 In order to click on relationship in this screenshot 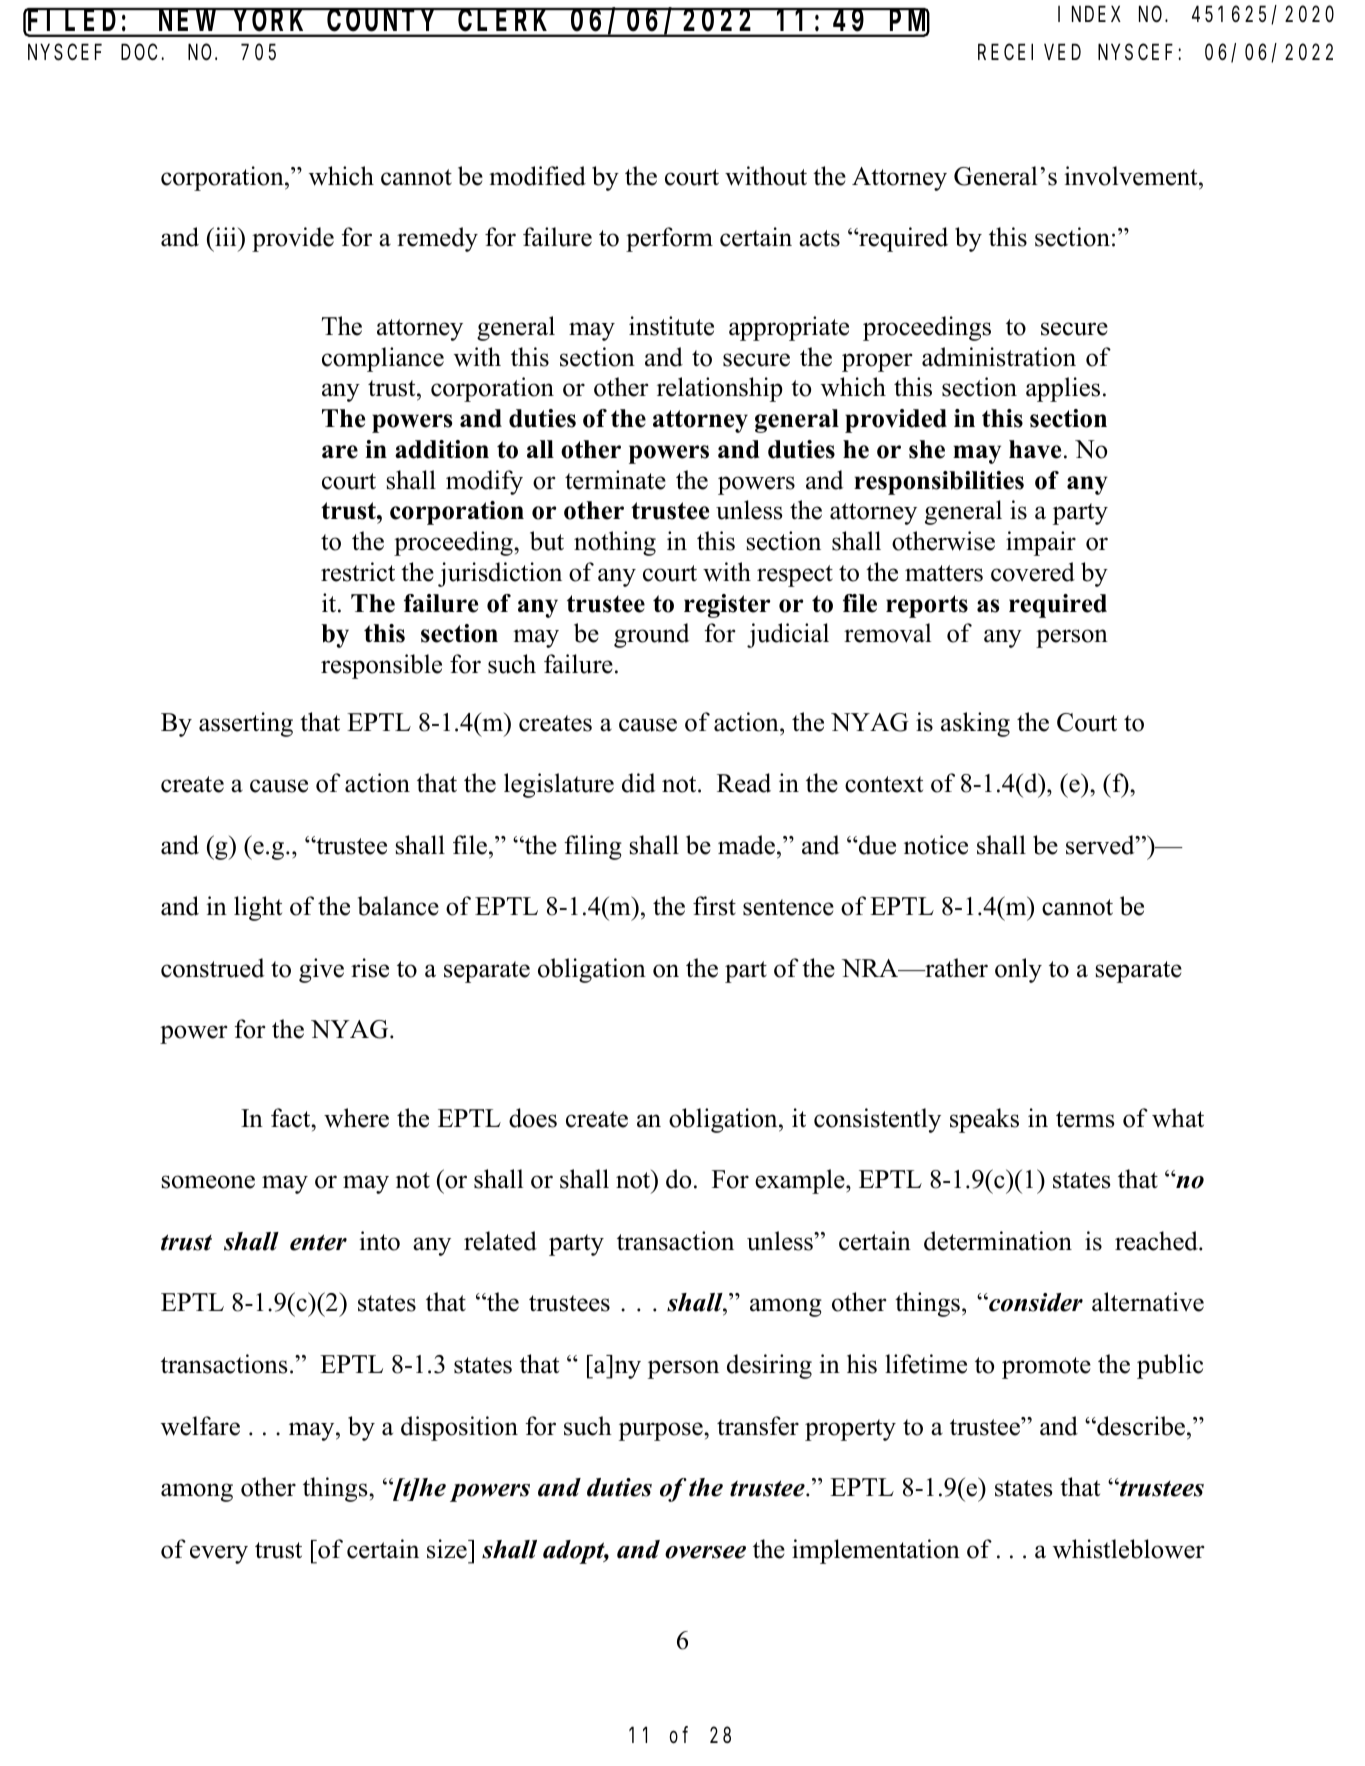, I will do `click(720, 389)`.
